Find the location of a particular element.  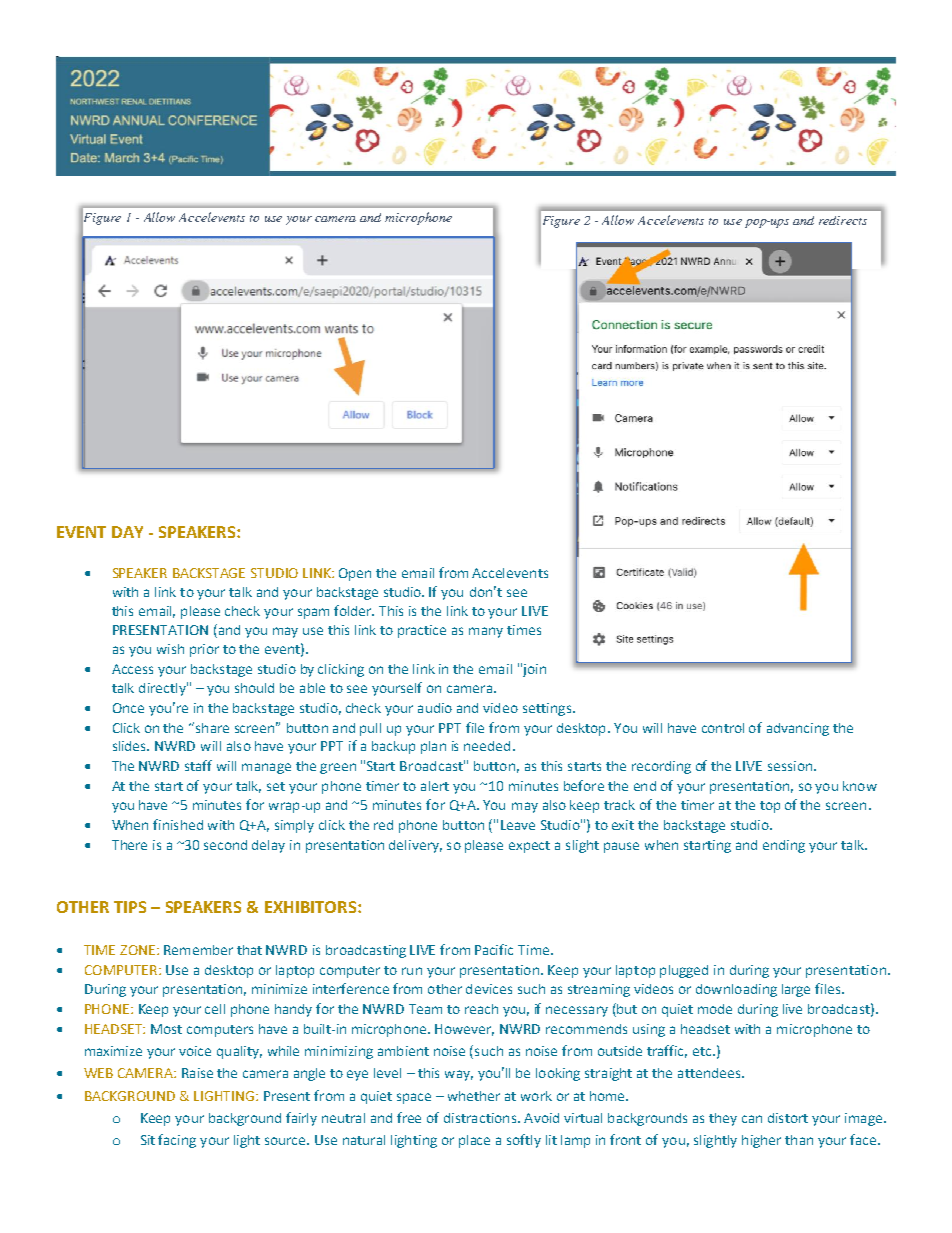

facing is located at coordinates (177, 1141).
